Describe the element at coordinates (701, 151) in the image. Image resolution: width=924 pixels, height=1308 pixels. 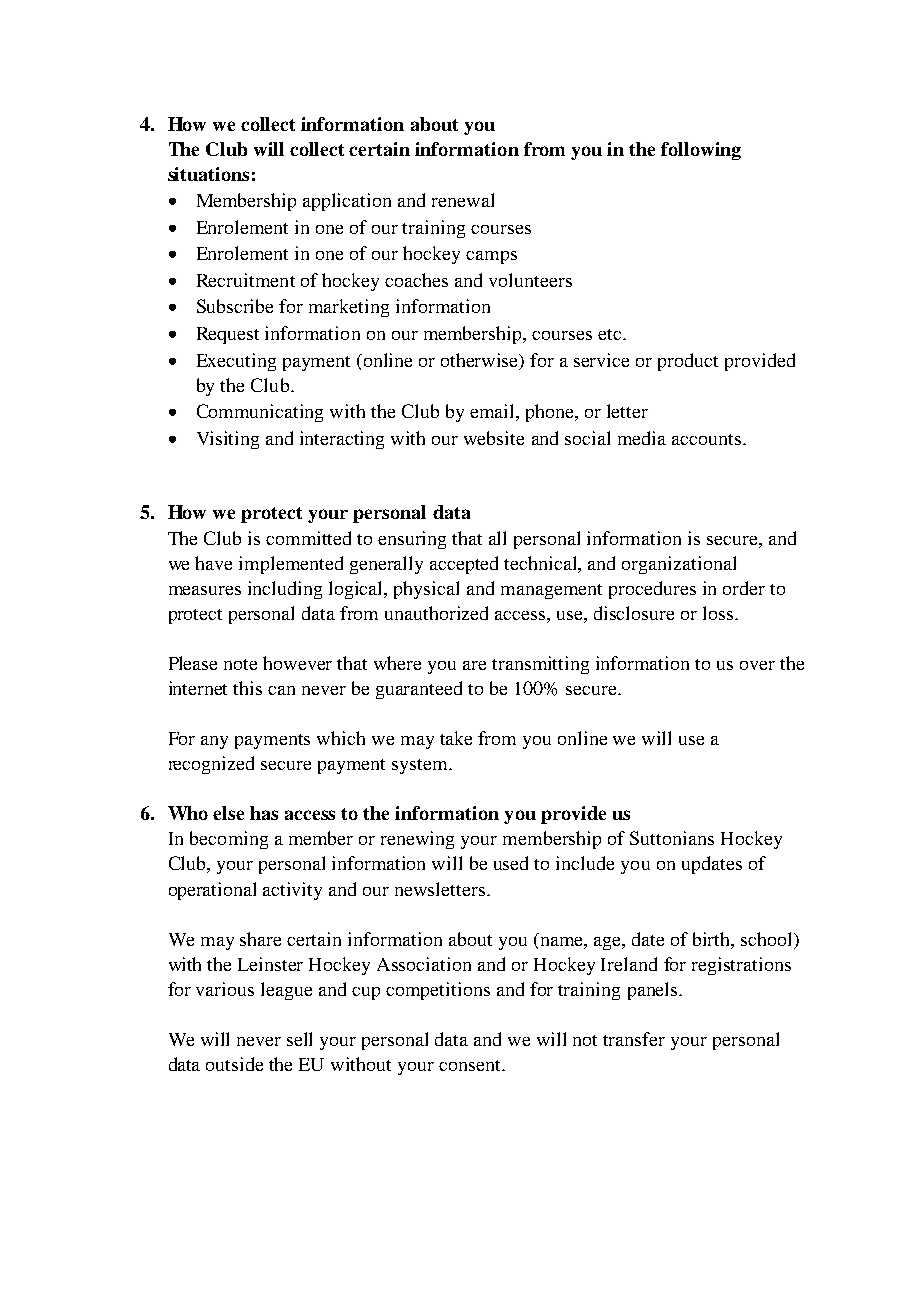
I see `following` at that location.
